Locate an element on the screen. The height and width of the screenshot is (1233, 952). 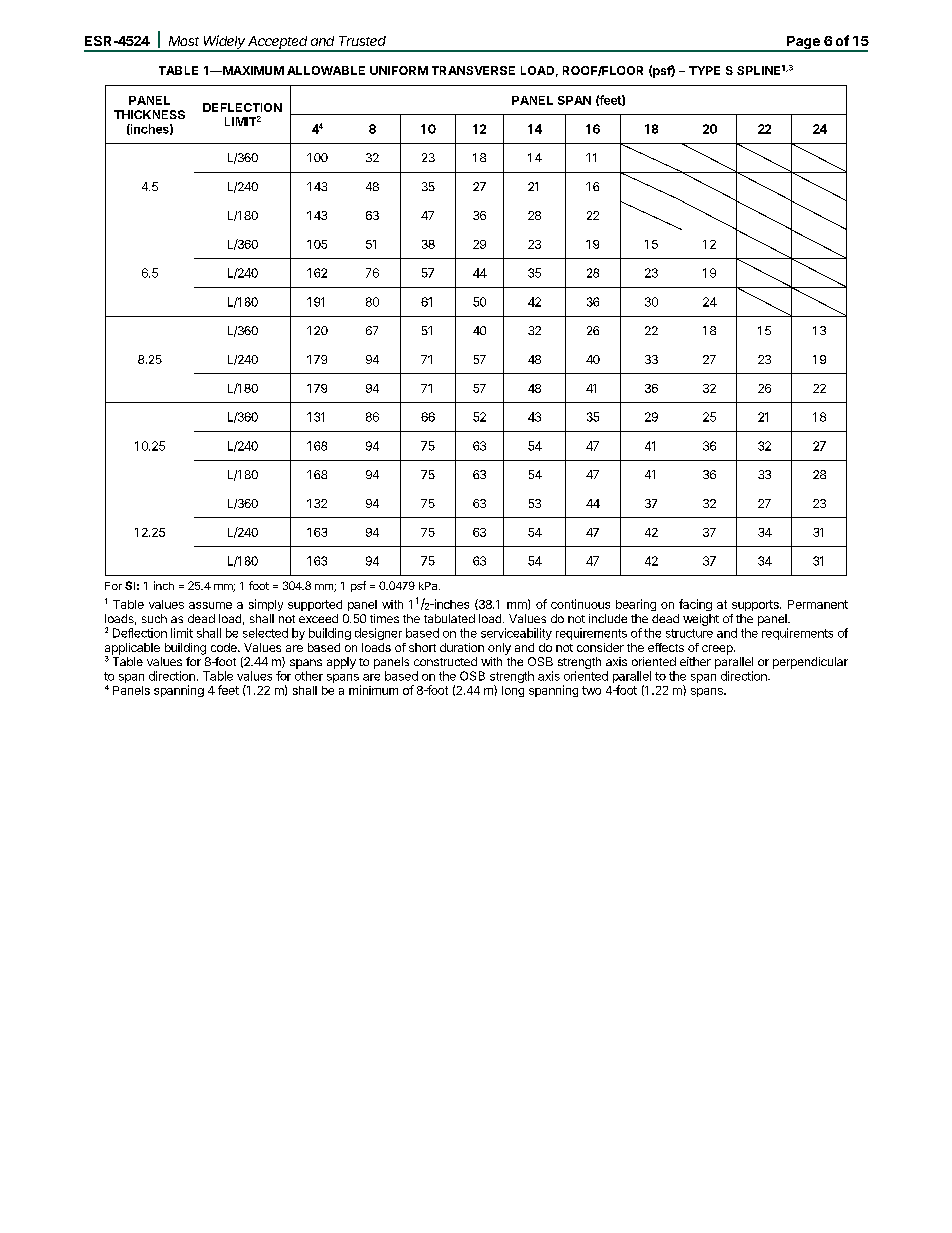
Most is located at coordinates (184, 41).
